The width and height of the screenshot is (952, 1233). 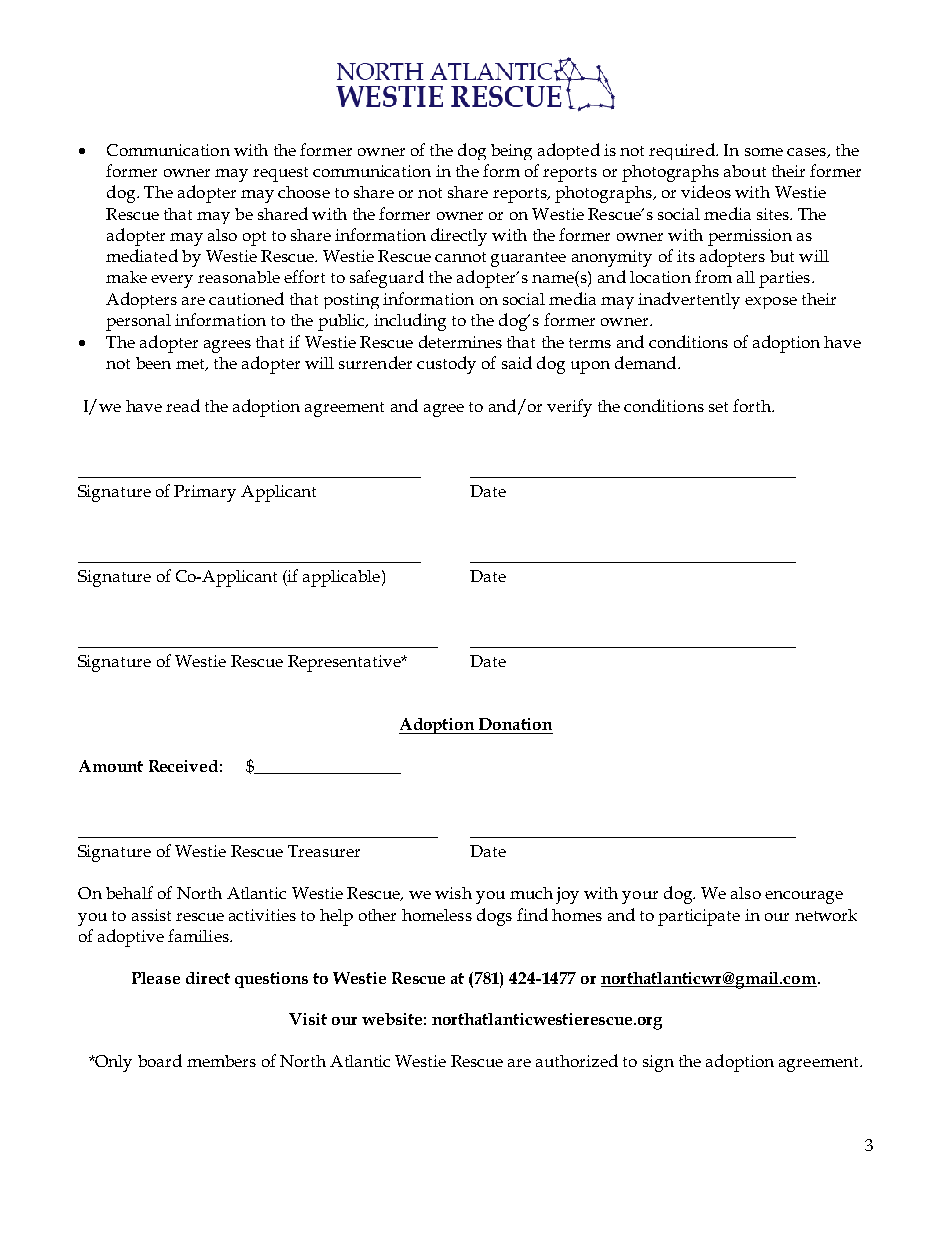 I want to click on Donation, so click(x=515, y=724).
